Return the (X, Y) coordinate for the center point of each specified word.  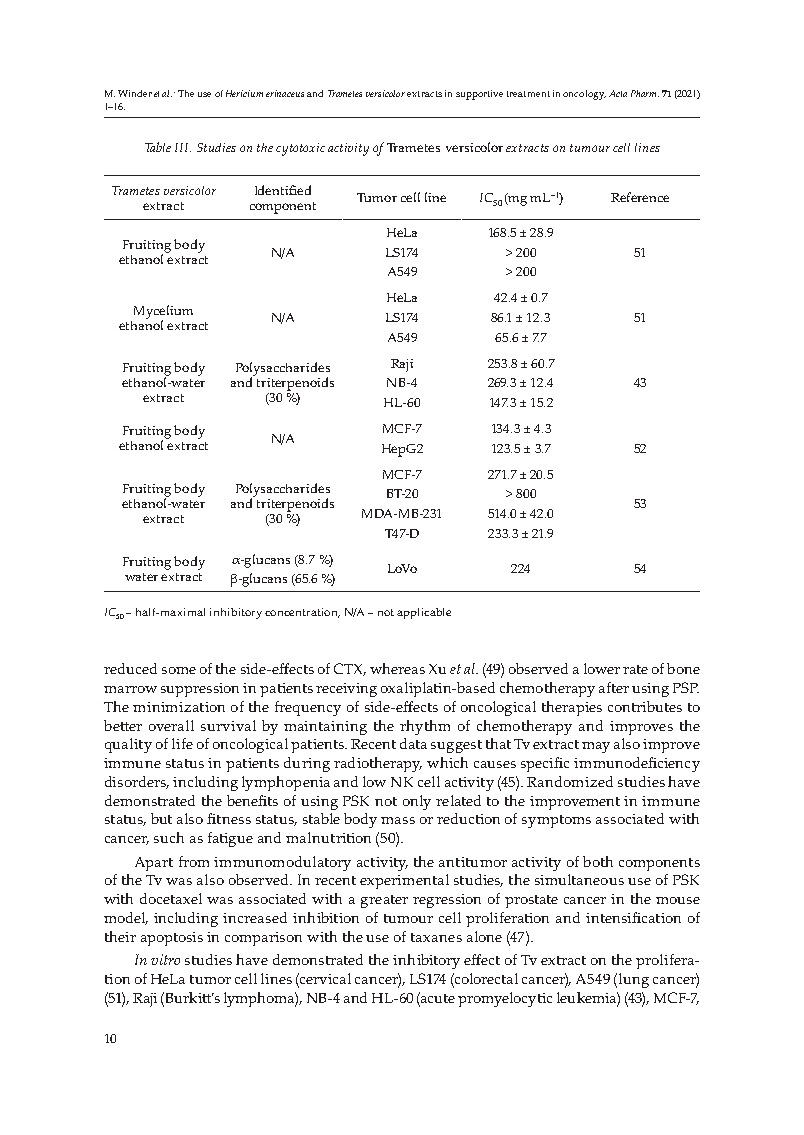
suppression (200, 690)
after (614, 687)
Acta (618, 93)
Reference (640, 197)
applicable (424, 613)
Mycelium (163, 313)
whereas (397, 668)
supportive (479, 95)
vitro (165, 959)
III (183, 147)
